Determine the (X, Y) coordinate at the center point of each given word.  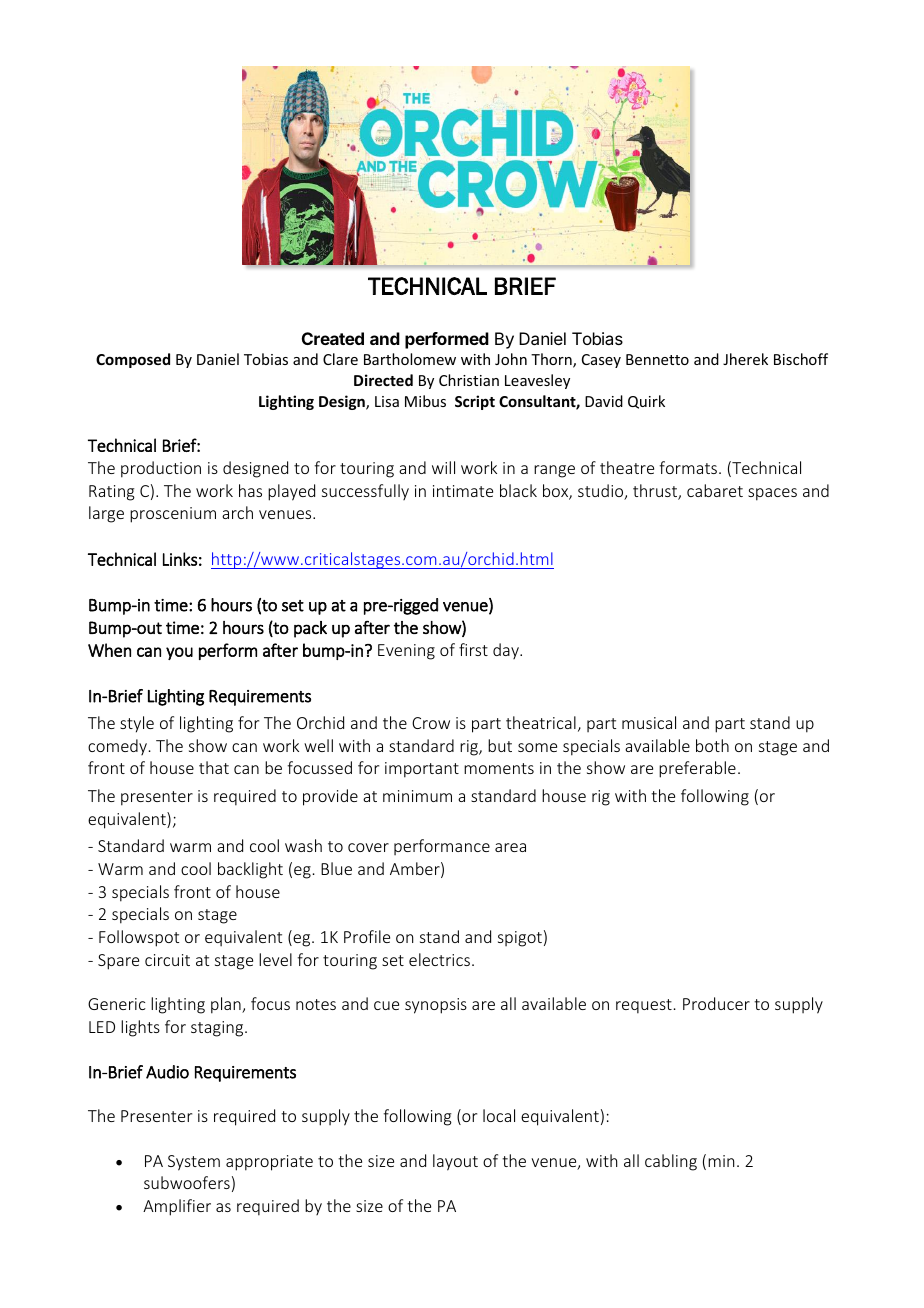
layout (455, 1162)
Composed (133, 360)
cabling (671, 1162)
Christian (469, 380)
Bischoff (801, 359)
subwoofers (187, 1182)
